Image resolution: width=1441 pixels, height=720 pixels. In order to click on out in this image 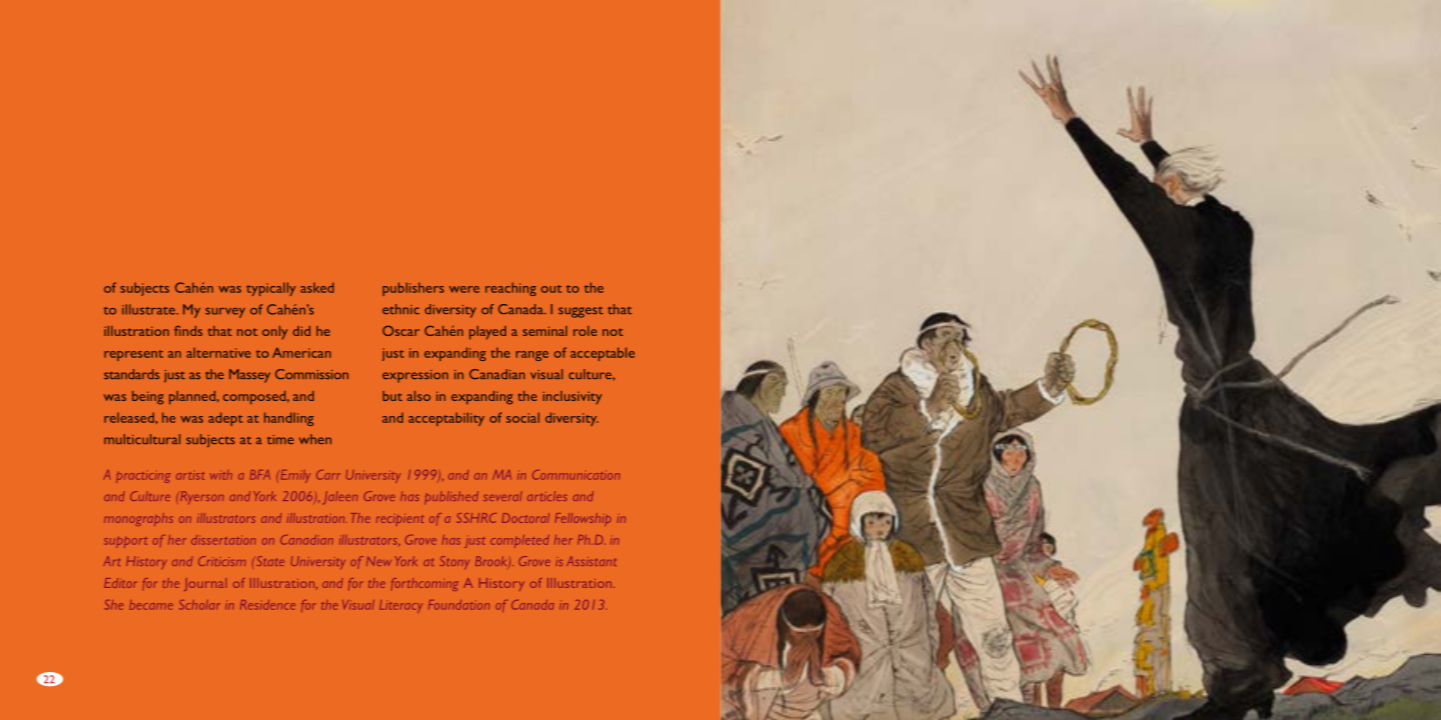, I will do `click(551, 289)`.
